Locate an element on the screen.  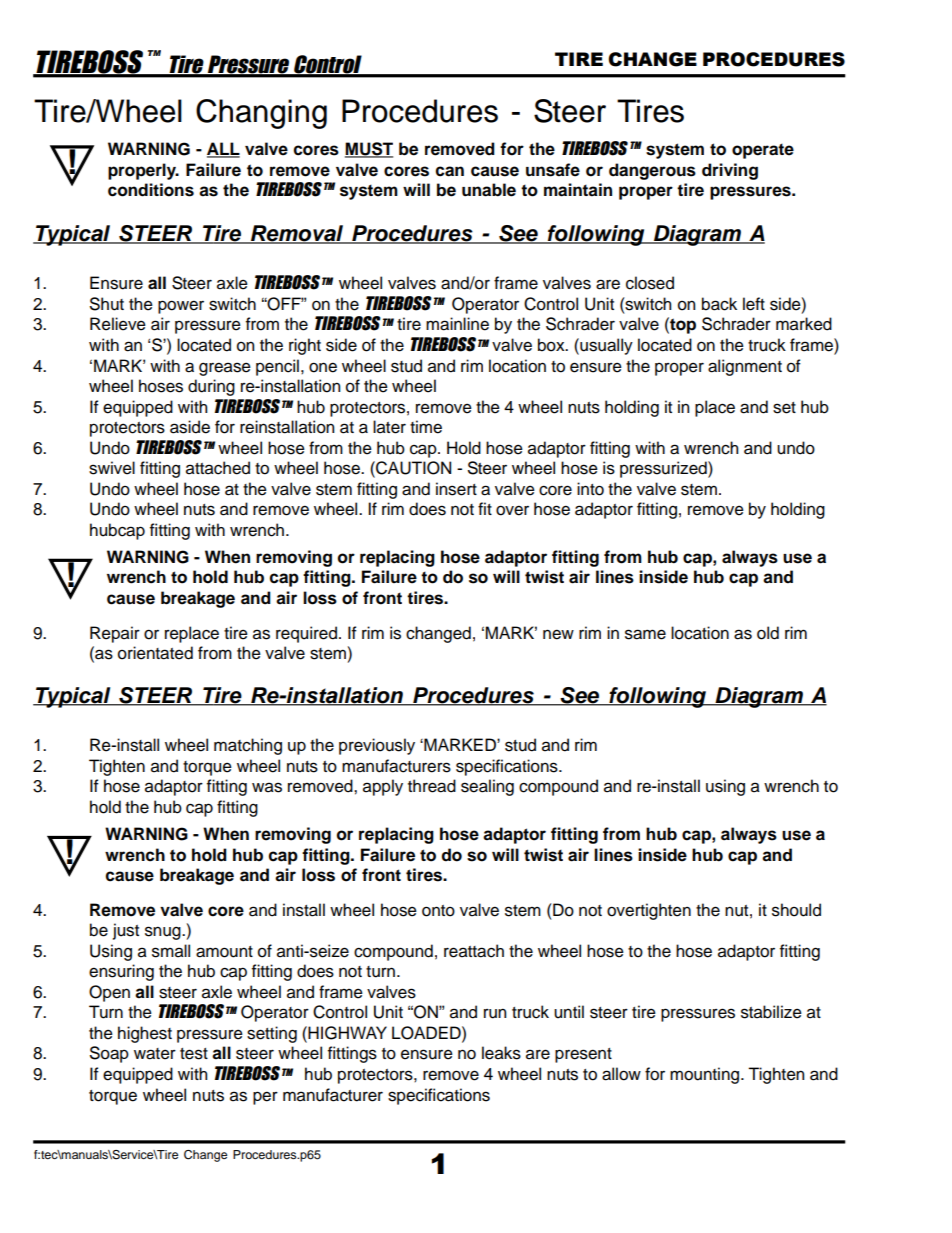
mounting is located at coordinates (706, 1075).
